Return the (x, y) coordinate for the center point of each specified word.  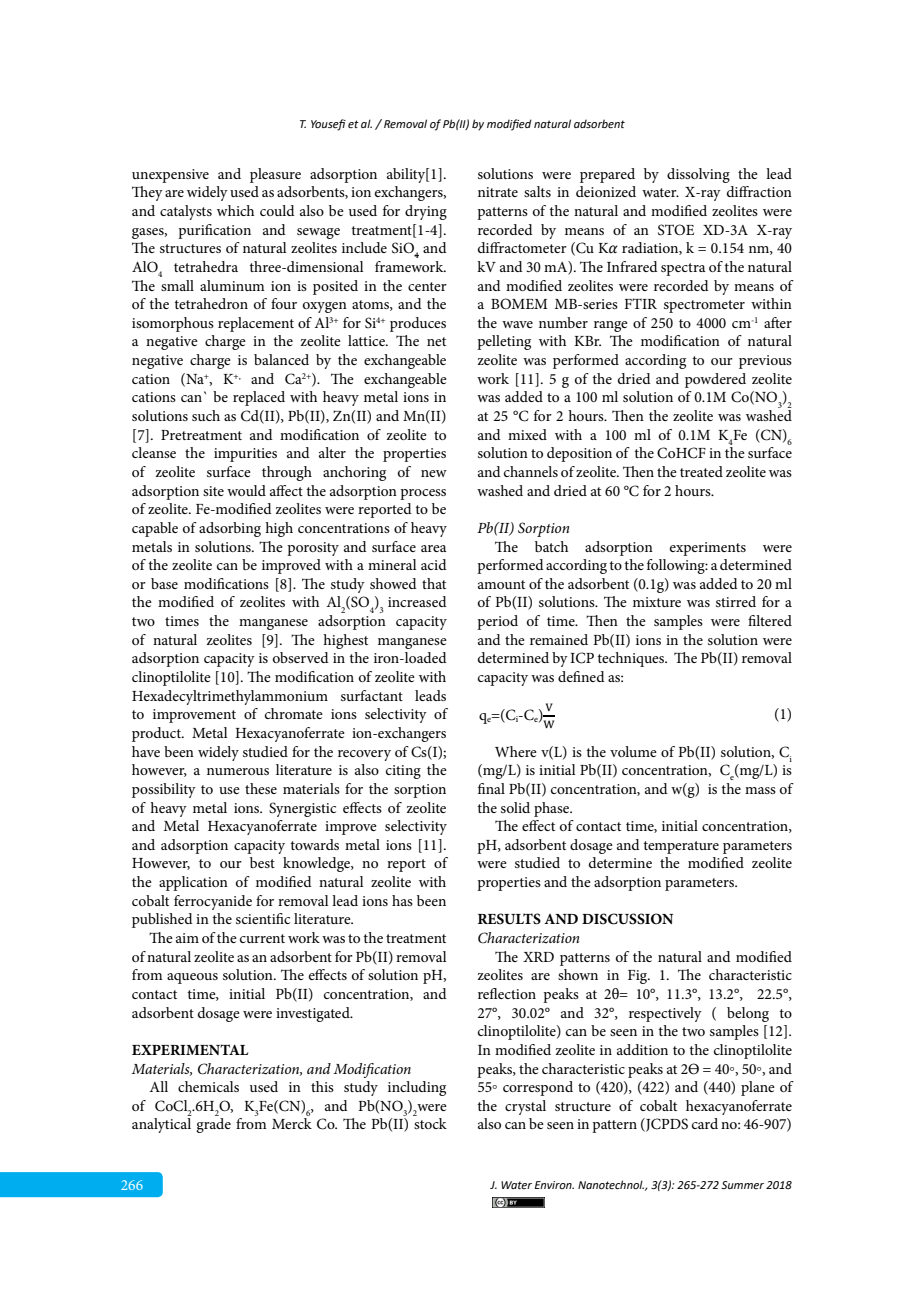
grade (213, 1125)
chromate (294, 713)
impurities (245, 455)
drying (426, 212)
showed (393, 583)
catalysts (186, 212)
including (417, 1088)
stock (430, 1123)
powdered (715, 380)
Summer (744, 1185)
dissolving (698, 175)
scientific (263, 918)
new (434, 473)
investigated (314, 1014)
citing (403, 772)
